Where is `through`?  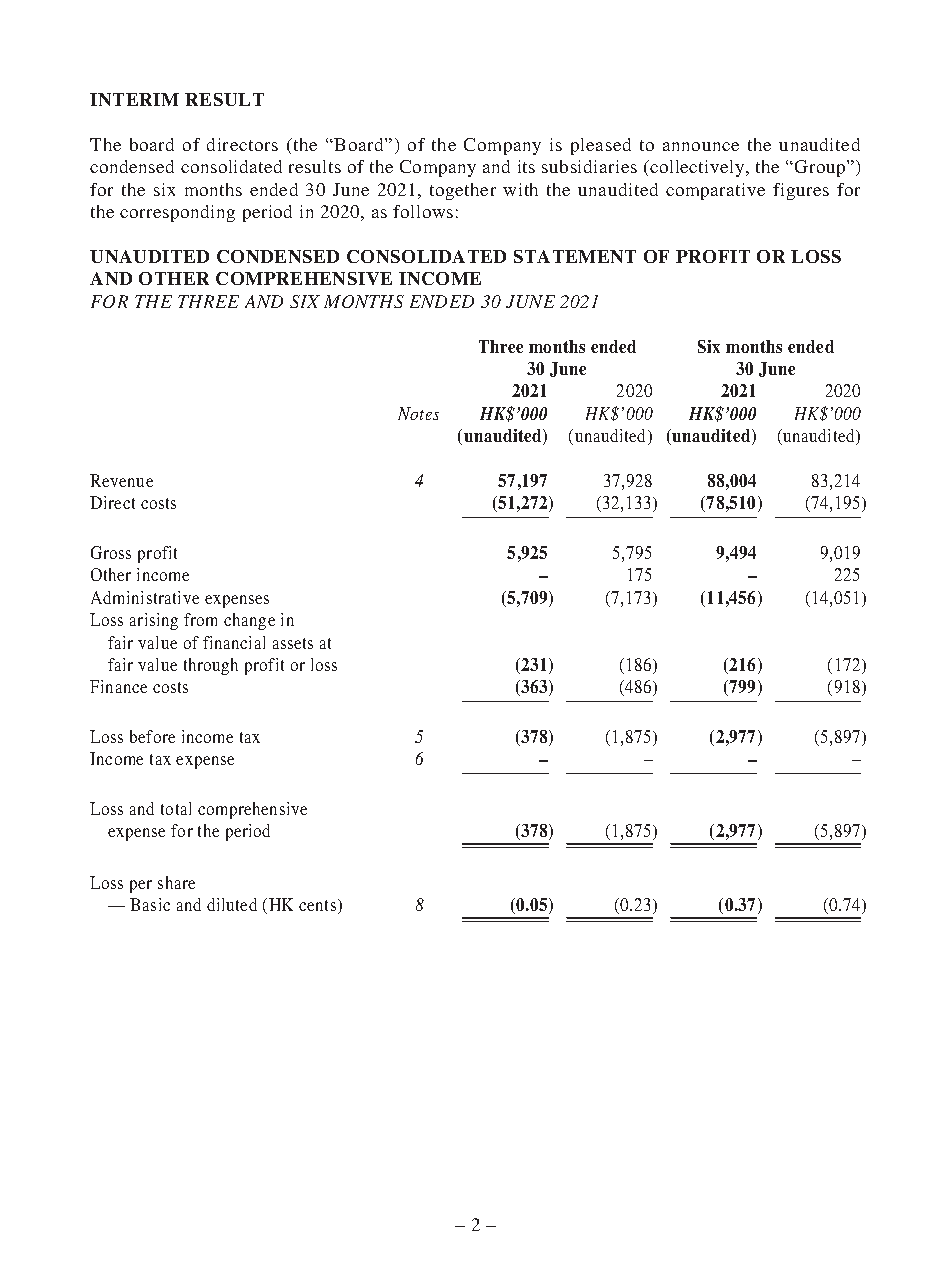 through is located at coordinates (211, 666).
